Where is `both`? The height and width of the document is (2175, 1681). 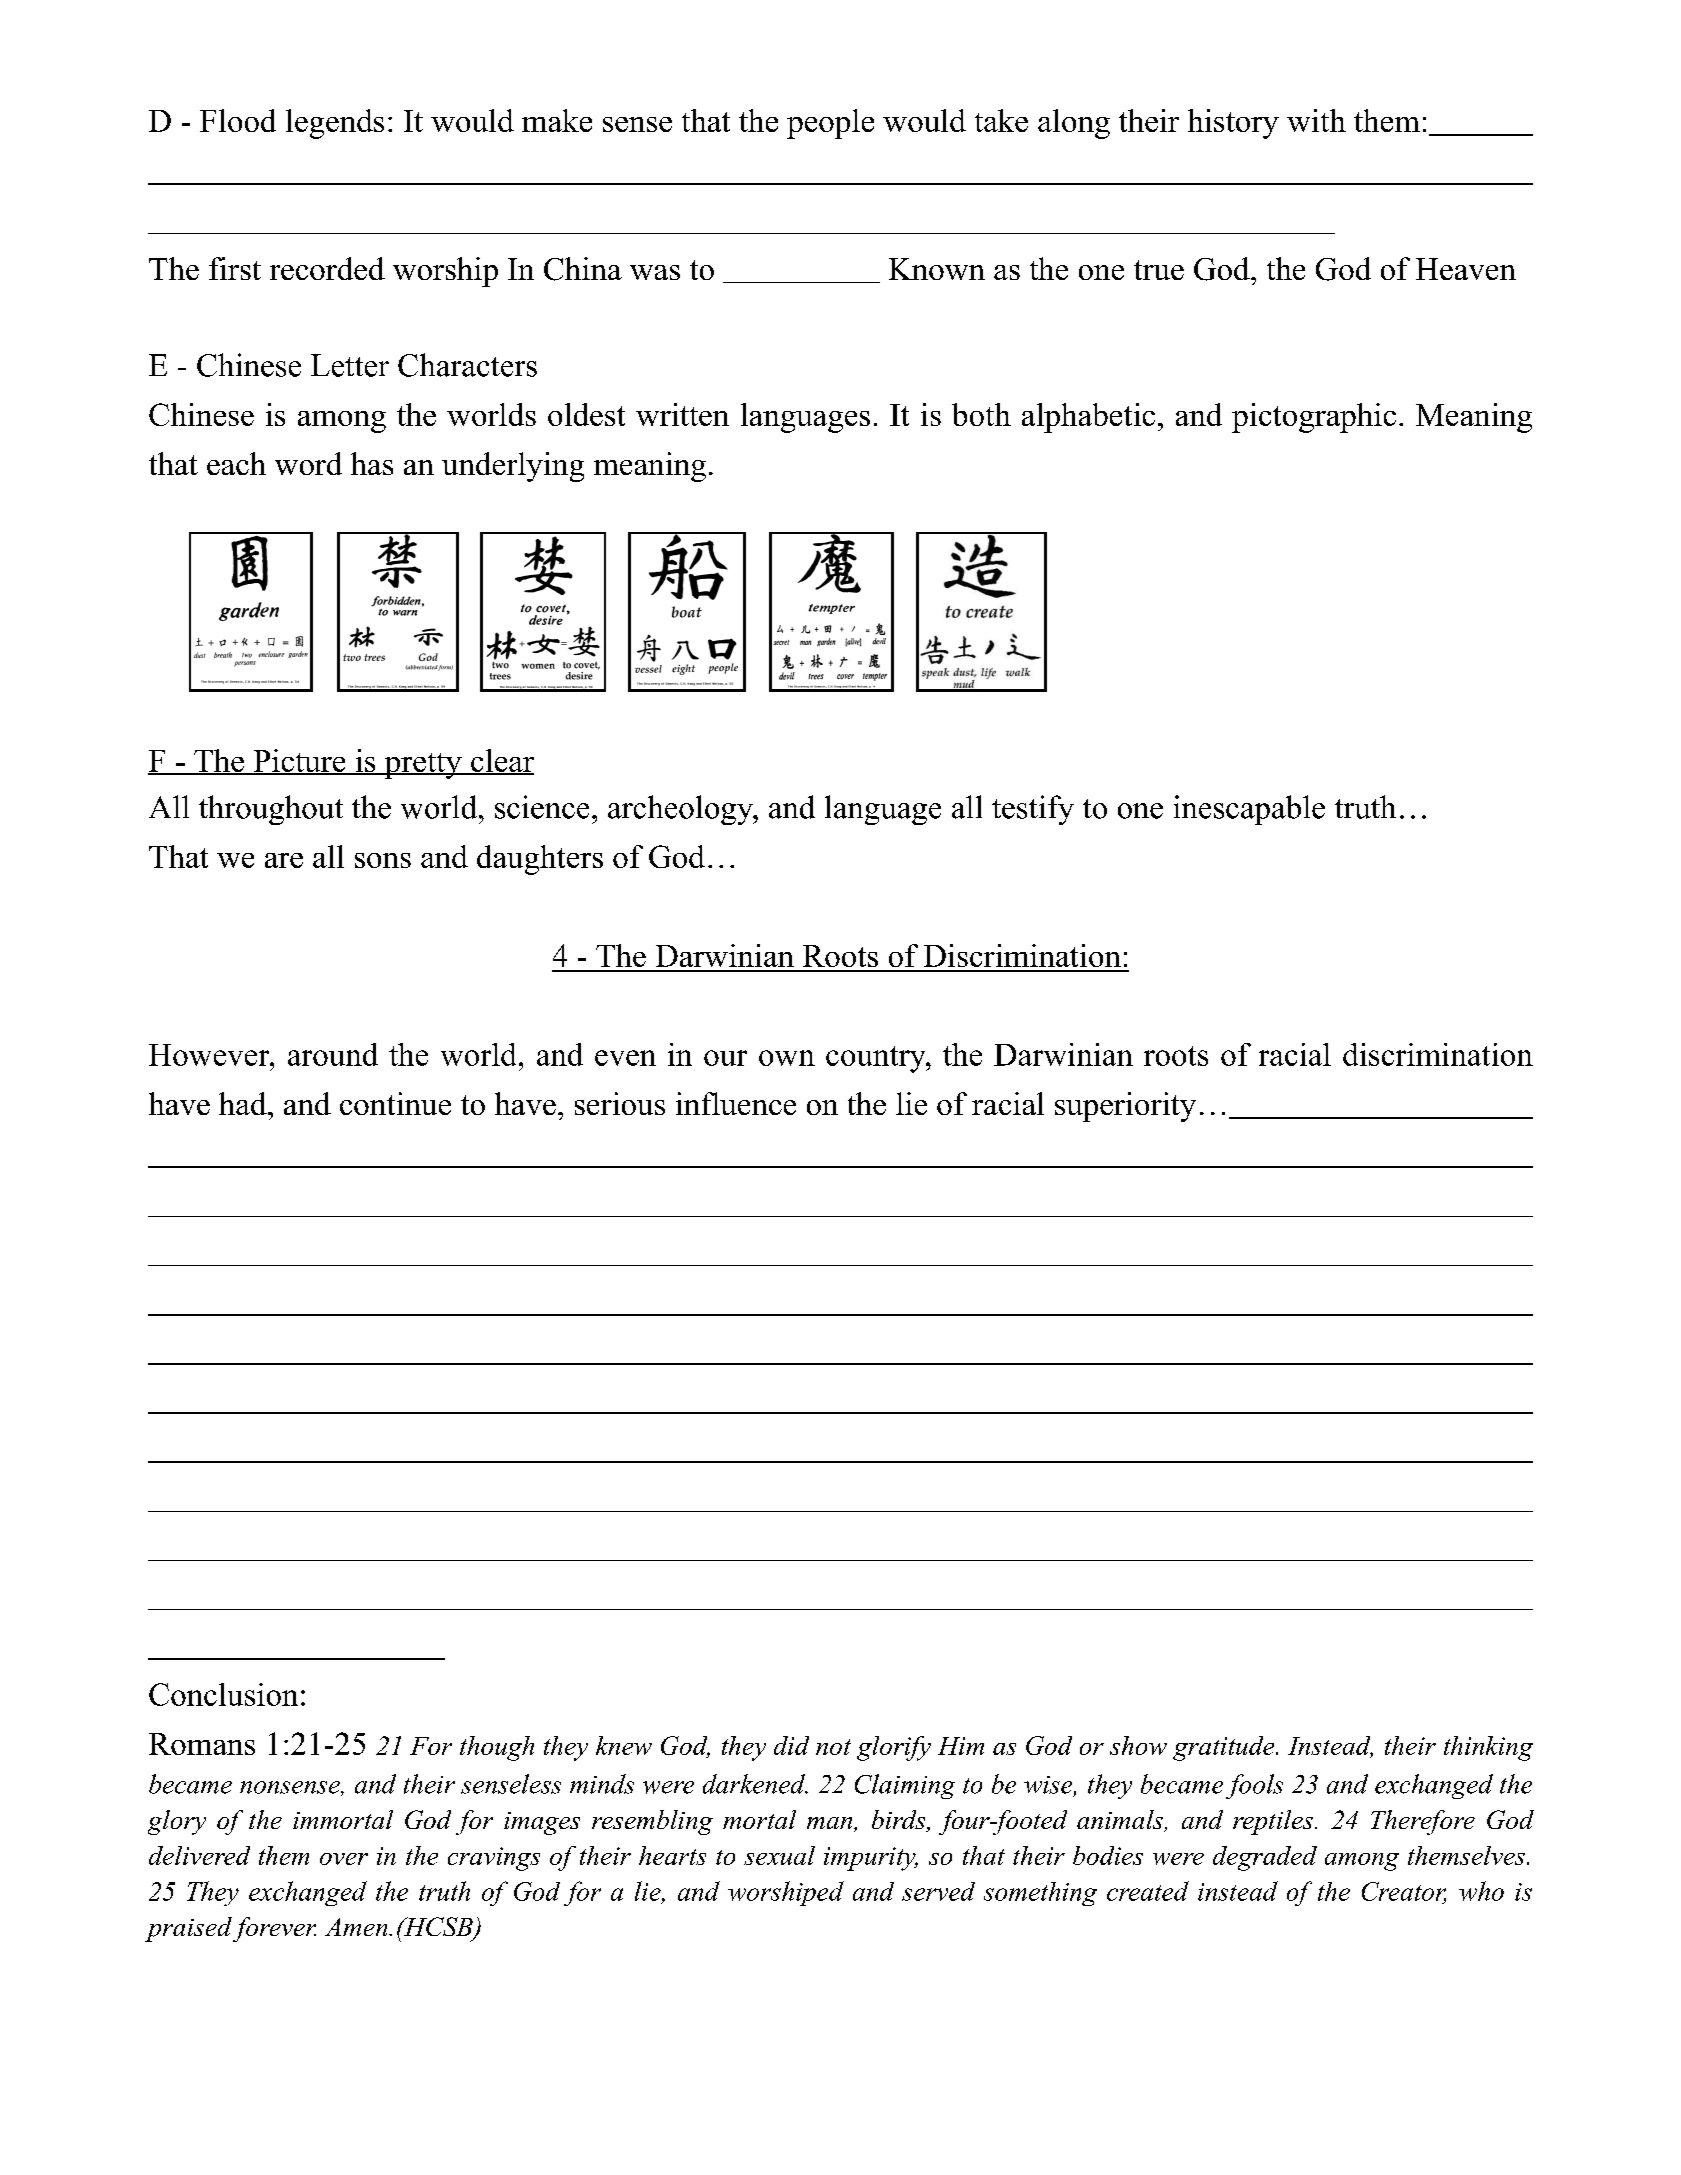 both is located at coordinates (981, 414).
